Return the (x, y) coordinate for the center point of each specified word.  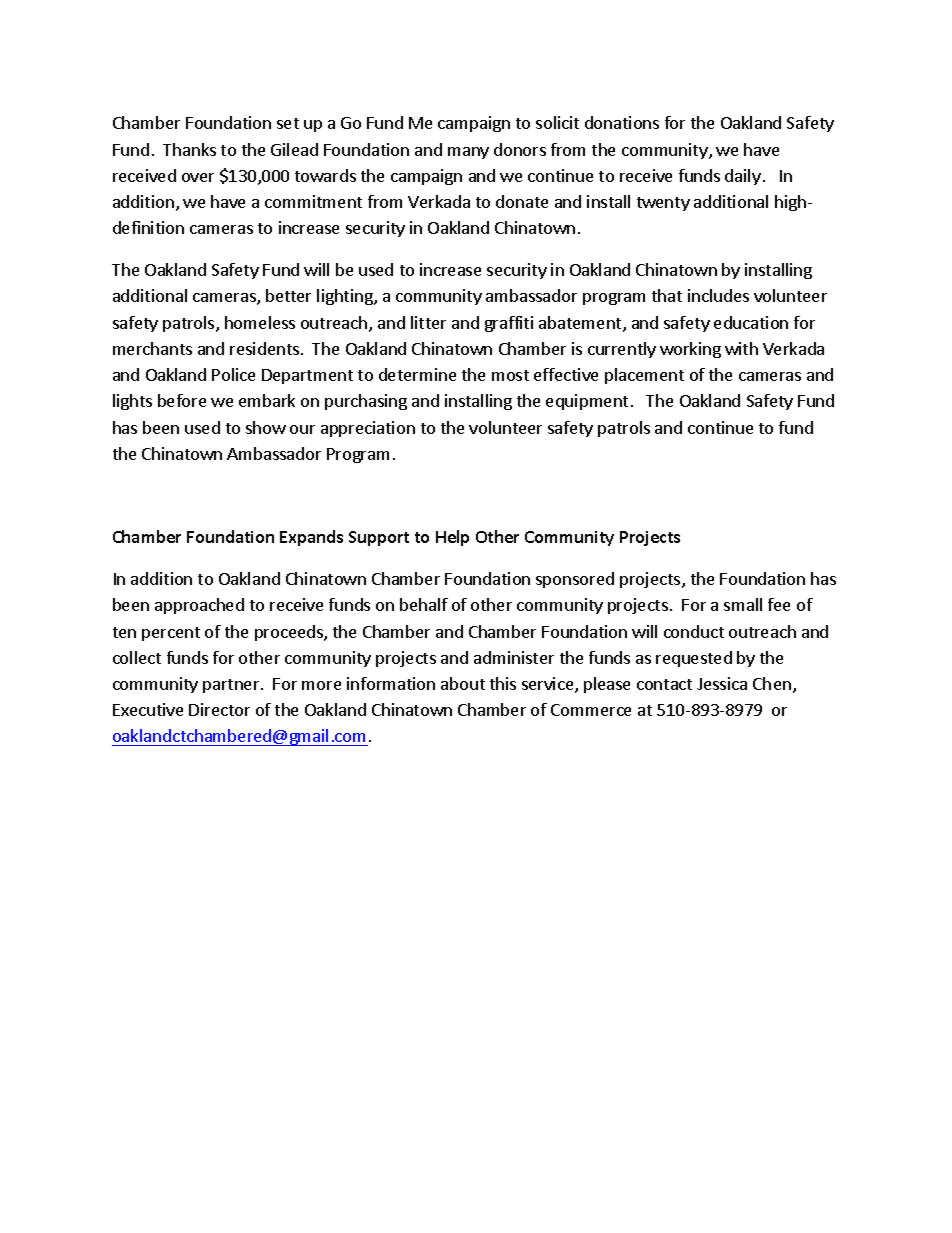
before (182, 400)
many (468, 153)
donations (622, 122)
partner (232, 686)
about (463, 683)
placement (644, 376)
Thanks (189, 149)
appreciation (368, 429)
